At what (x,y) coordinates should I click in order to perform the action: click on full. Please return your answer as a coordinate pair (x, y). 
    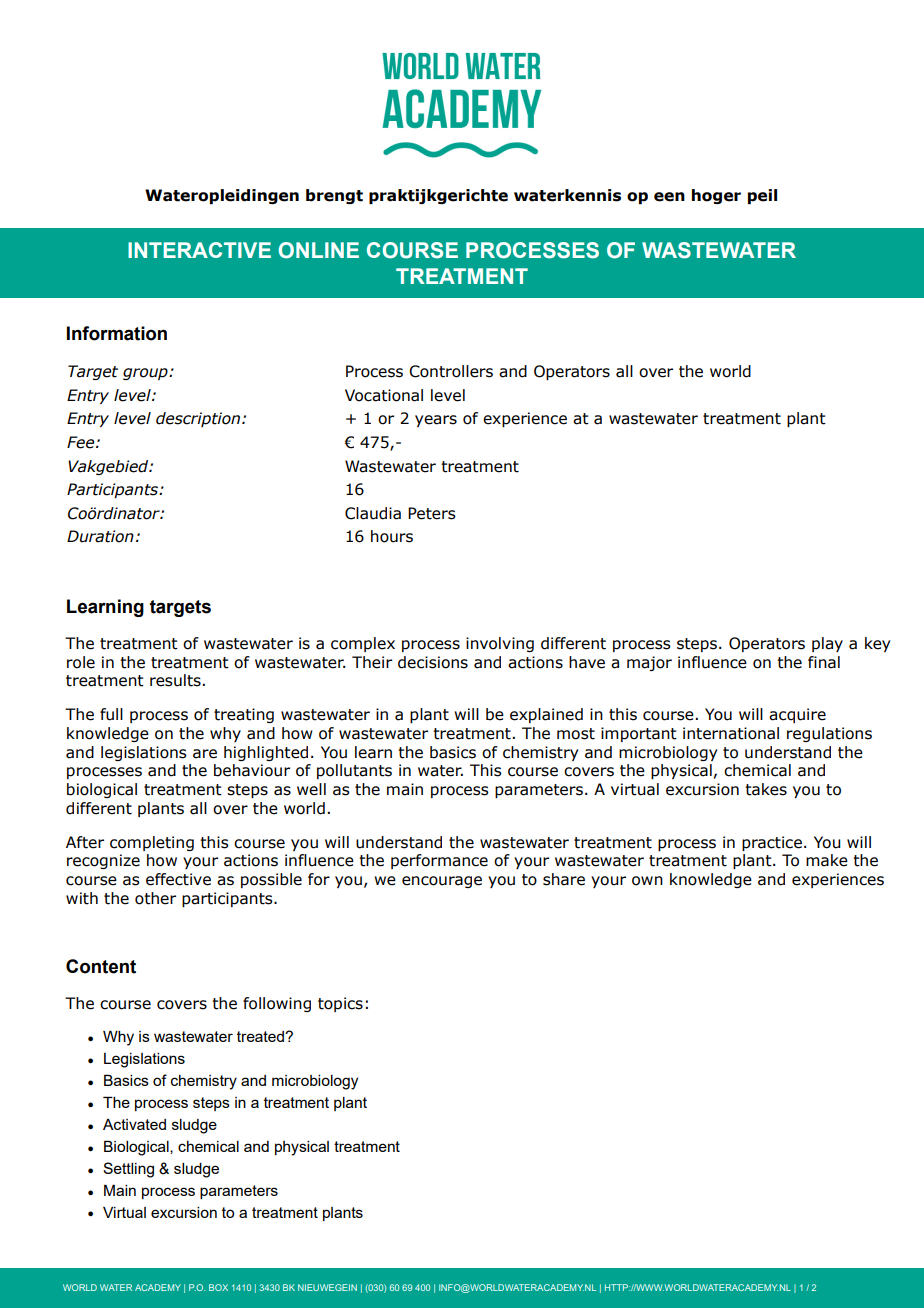
    Looking at the image, I should click on (111, 714).
